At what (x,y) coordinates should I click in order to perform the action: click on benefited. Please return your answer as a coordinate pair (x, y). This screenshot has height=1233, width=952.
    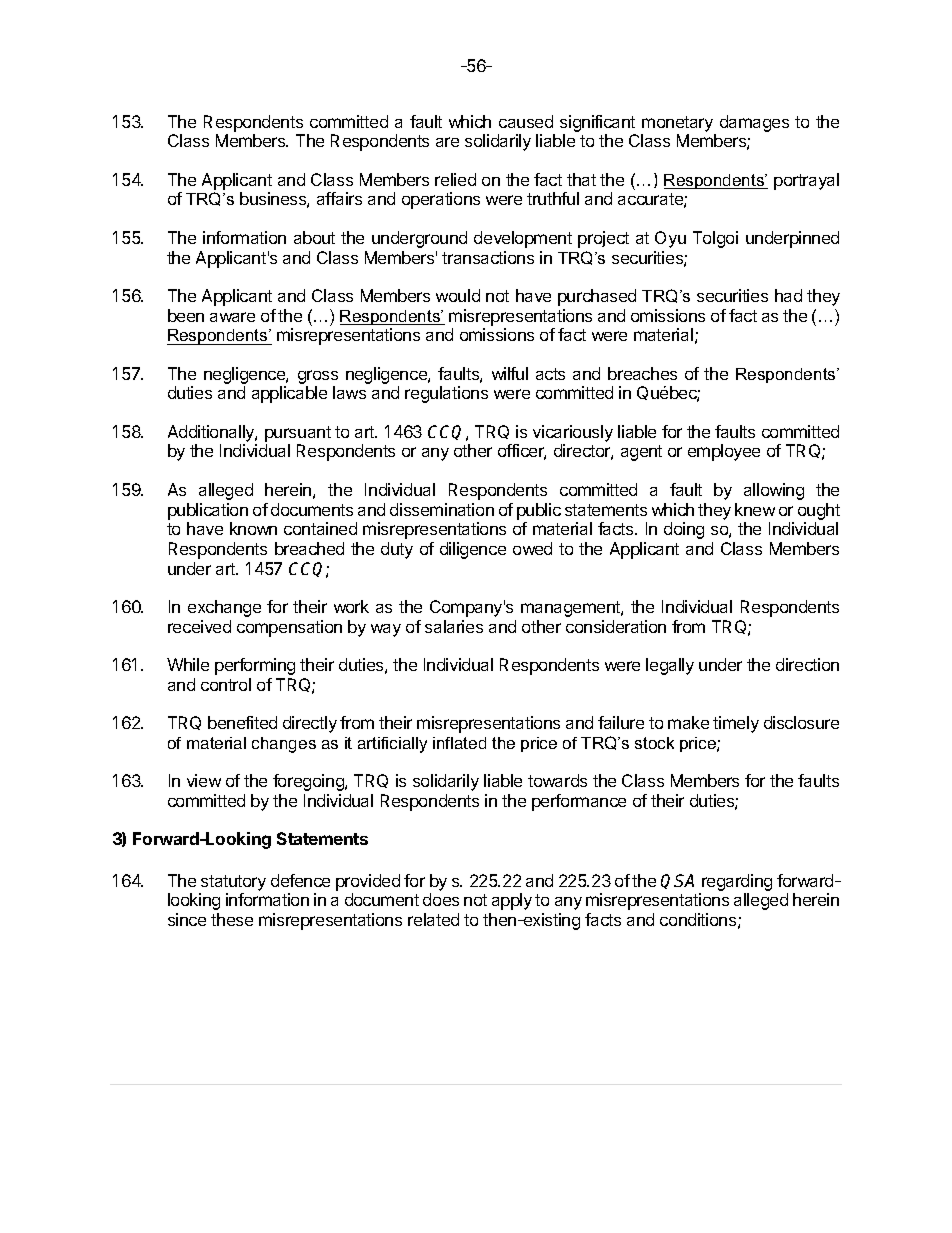
    Looking at the image, I should click on (242, 722).
